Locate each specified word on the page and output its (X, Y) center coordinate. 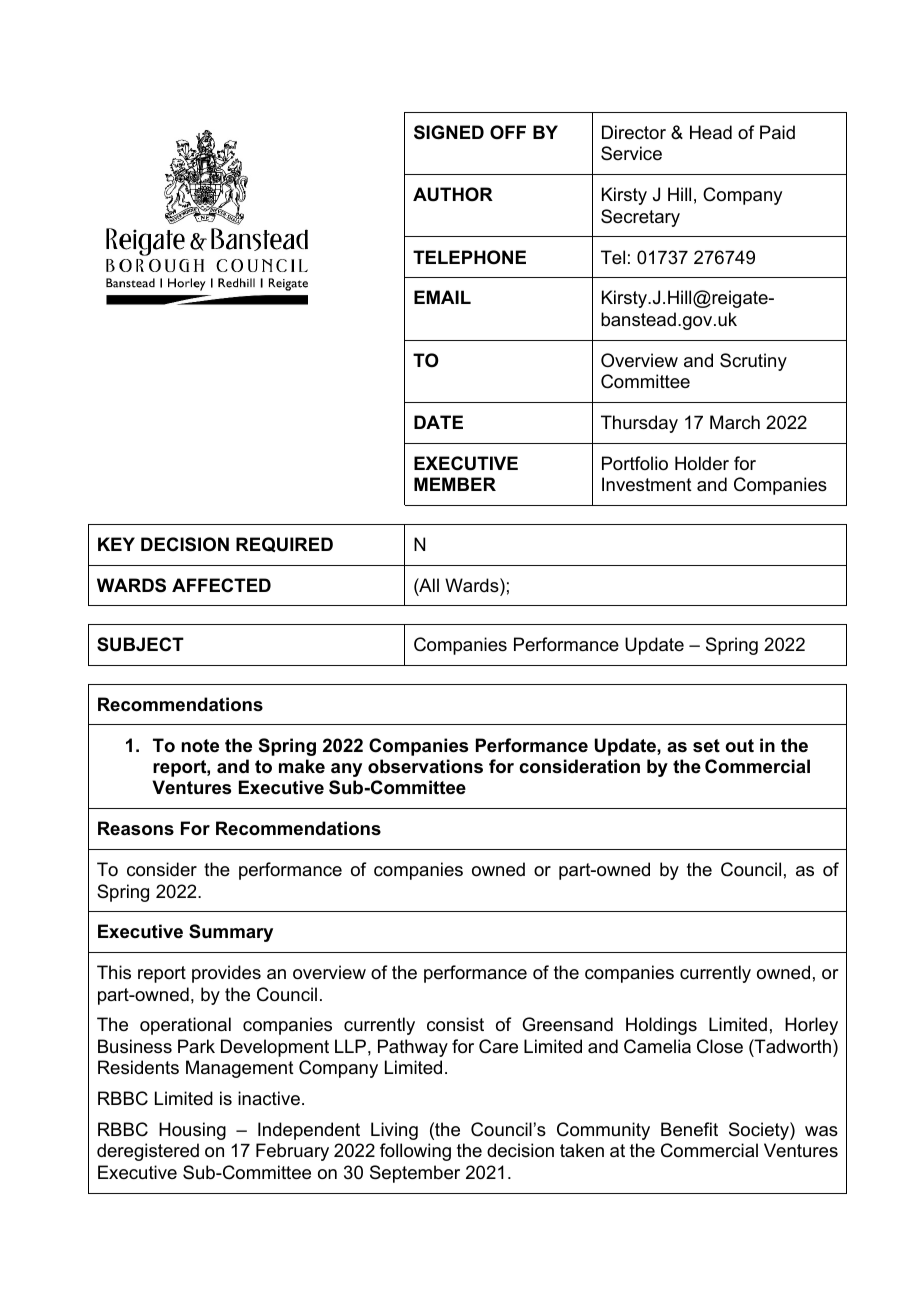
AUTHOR (453, 194)
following (415, 1152)
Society (760, 1131)
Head (711, 132)
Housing (192, 1131)
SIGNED (449, 132)
